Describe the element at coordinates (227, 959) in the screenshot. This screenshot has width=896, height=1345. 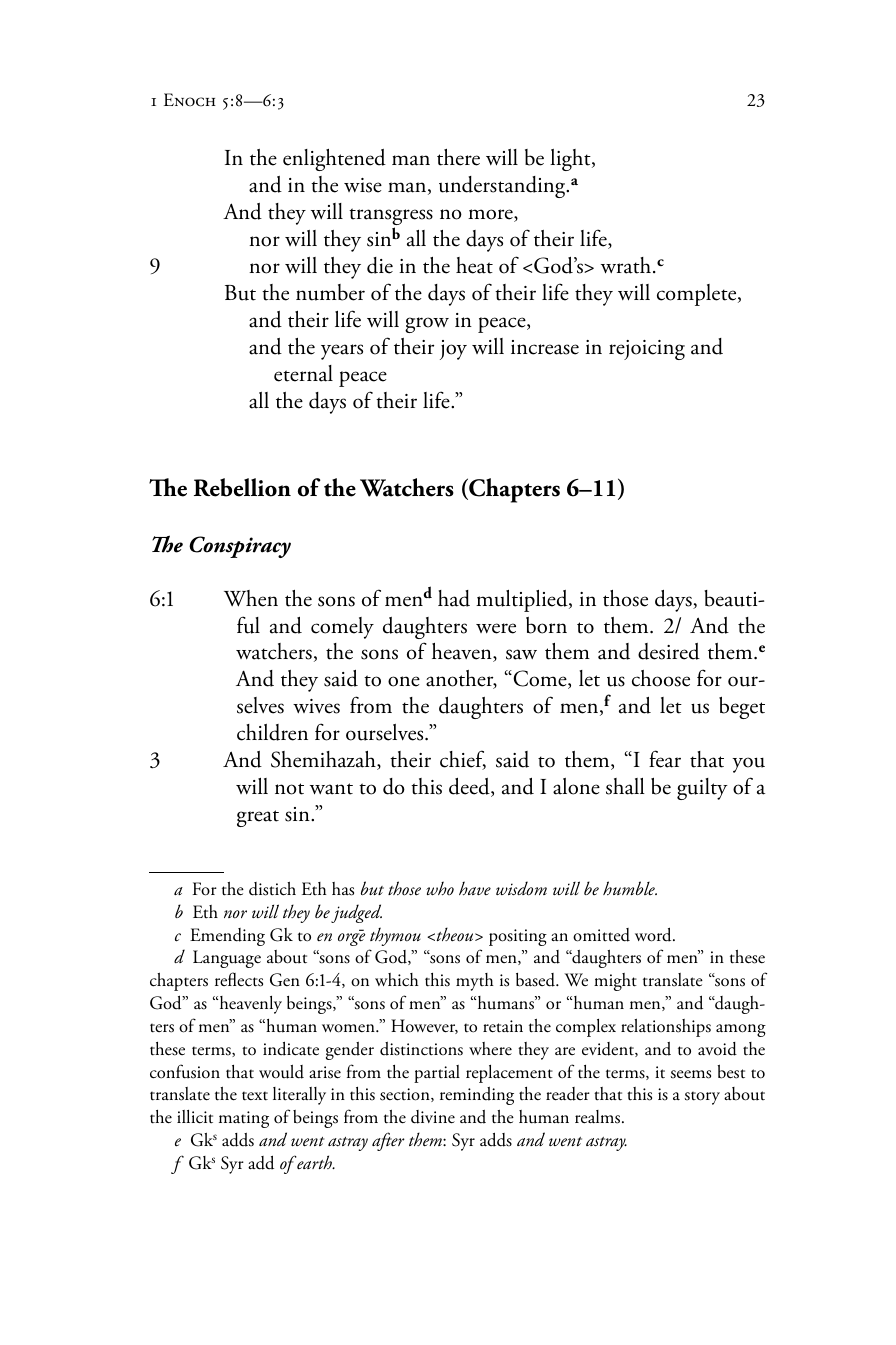
I see `Language` at that location.
